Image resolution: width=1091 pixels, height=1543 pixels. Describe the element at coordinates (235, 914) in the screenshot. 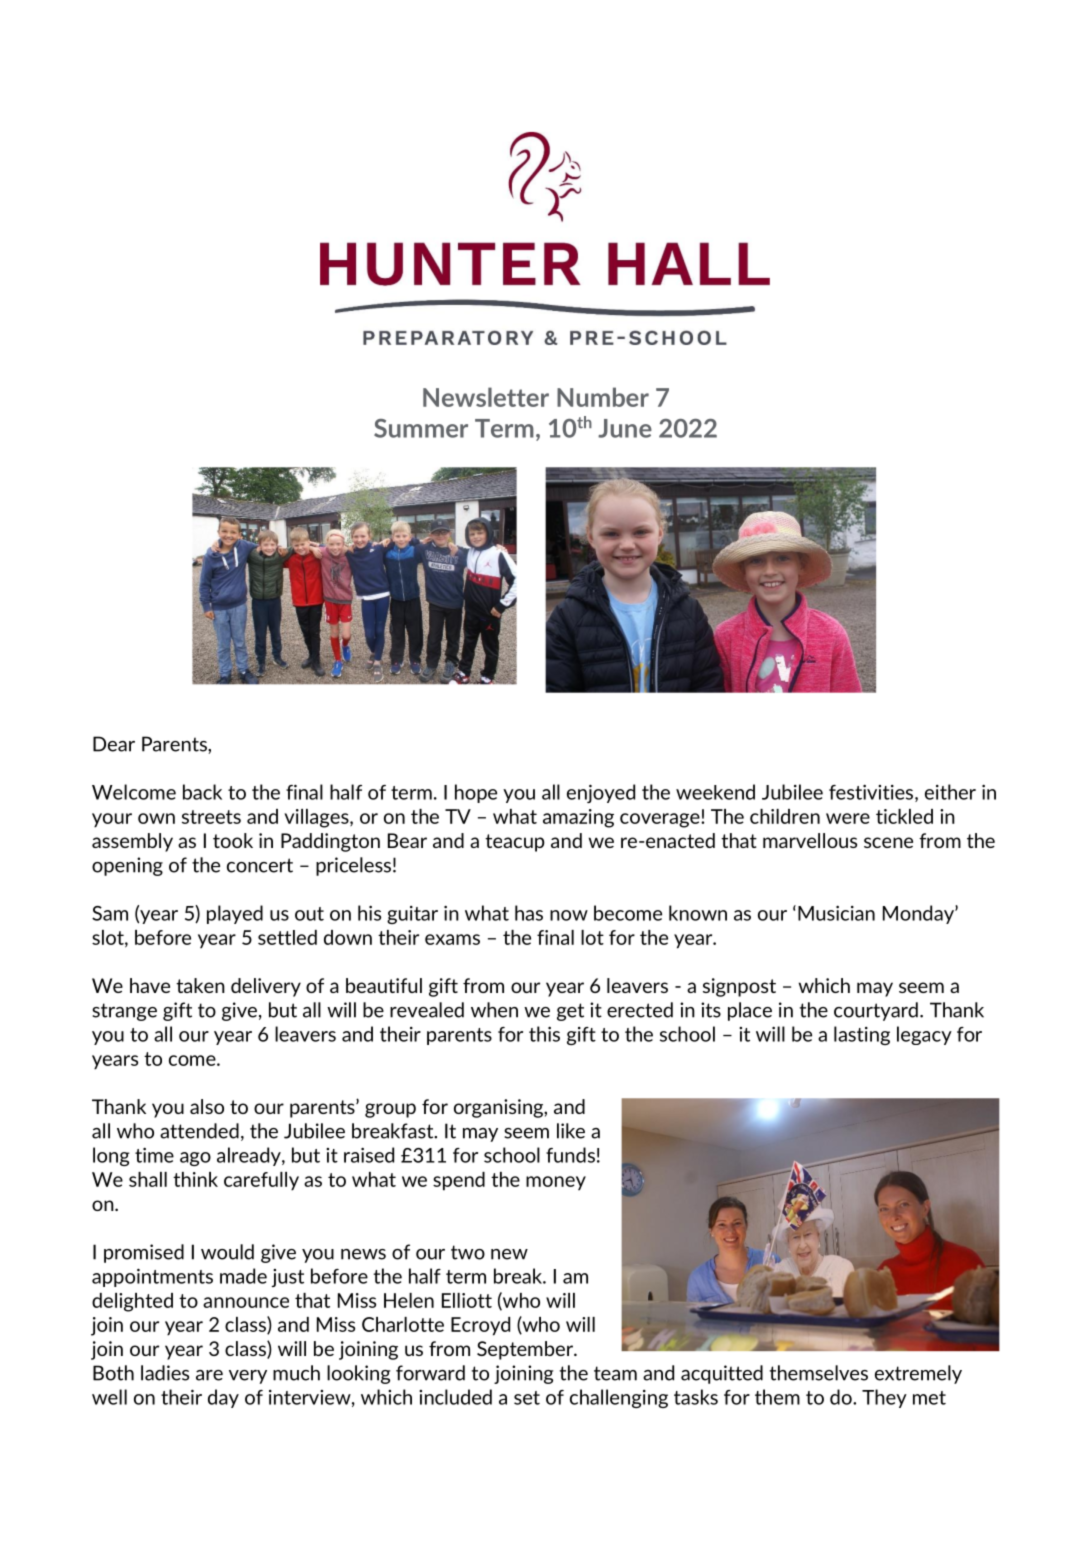

I see `played` at that location.
